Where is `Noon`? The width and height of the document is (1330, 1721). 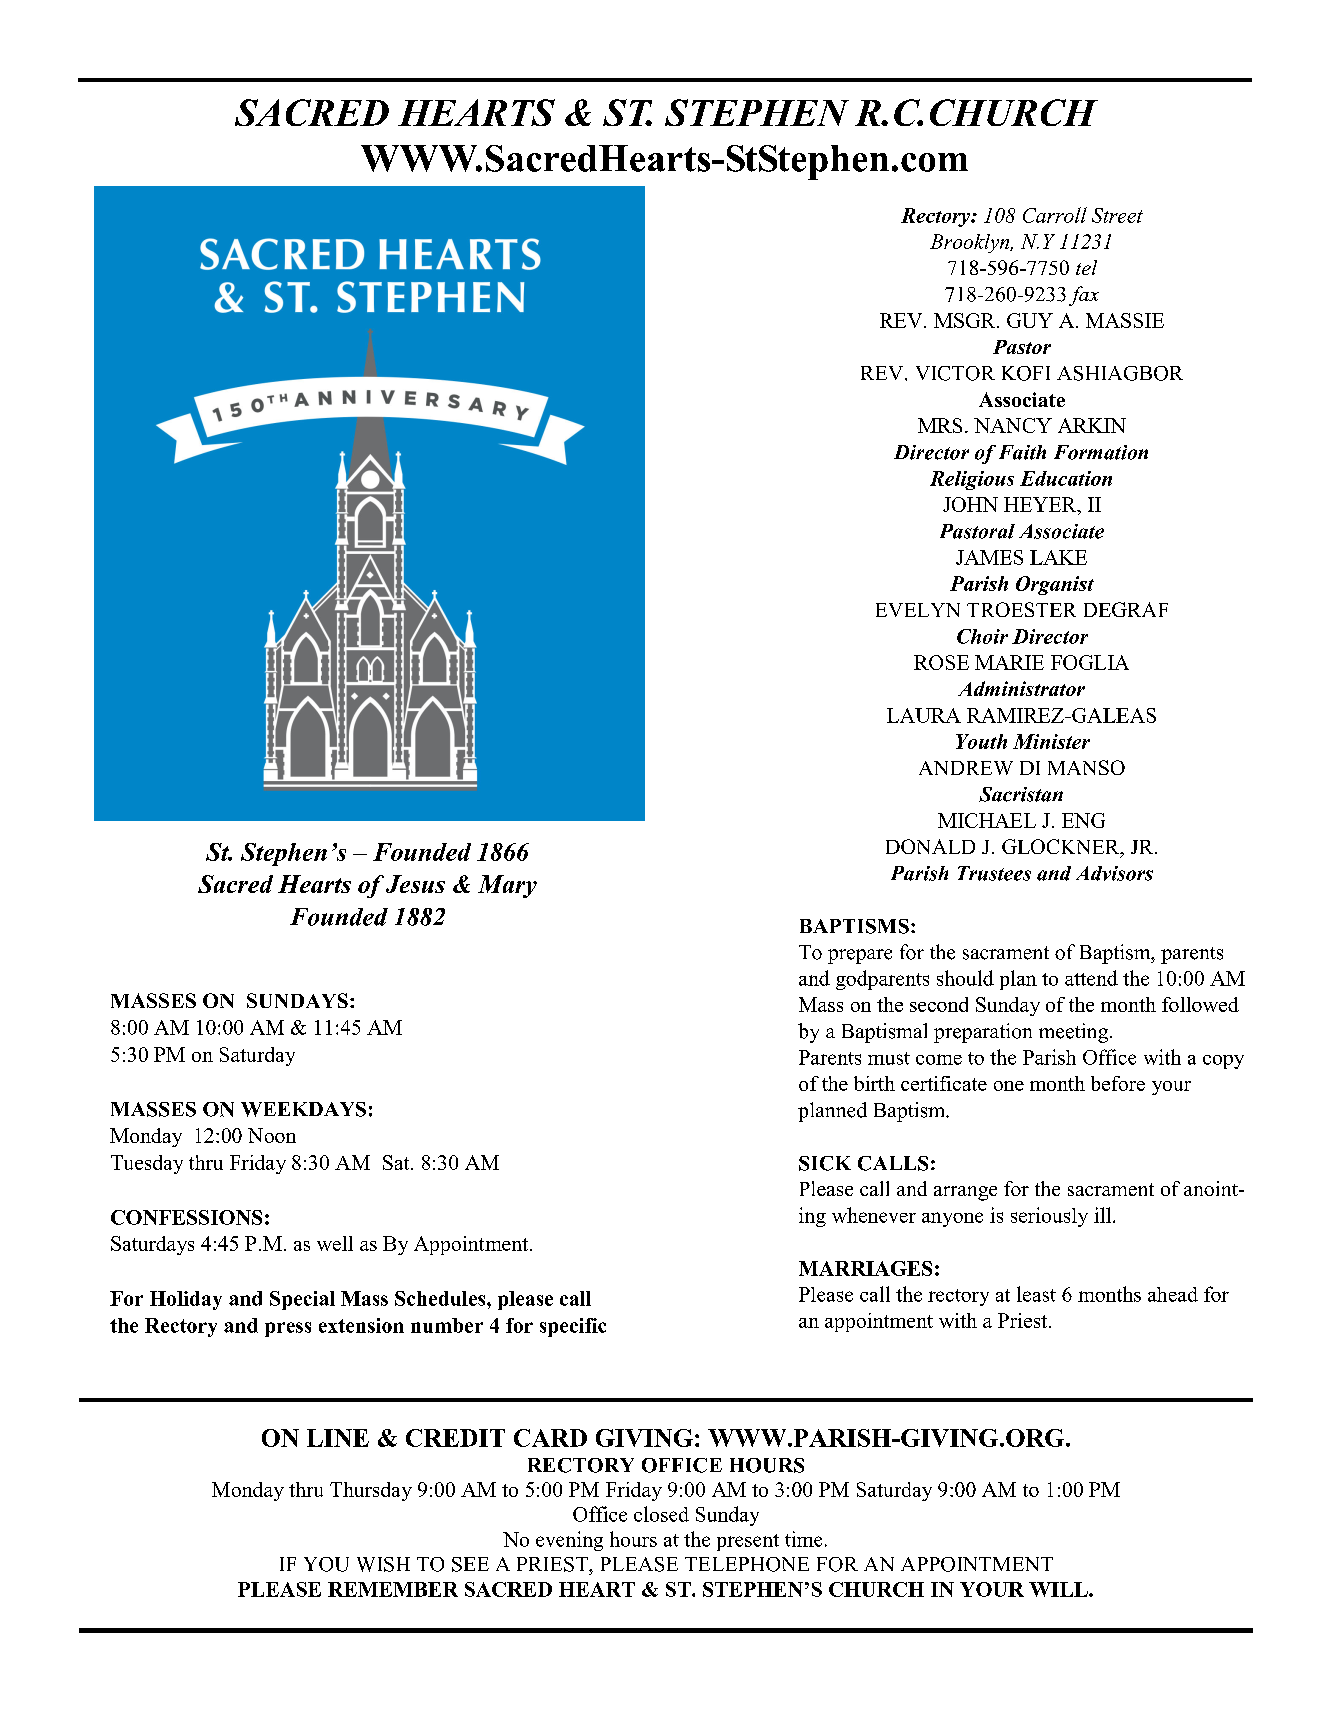 Noon is located at coordinates (272, 1135).
